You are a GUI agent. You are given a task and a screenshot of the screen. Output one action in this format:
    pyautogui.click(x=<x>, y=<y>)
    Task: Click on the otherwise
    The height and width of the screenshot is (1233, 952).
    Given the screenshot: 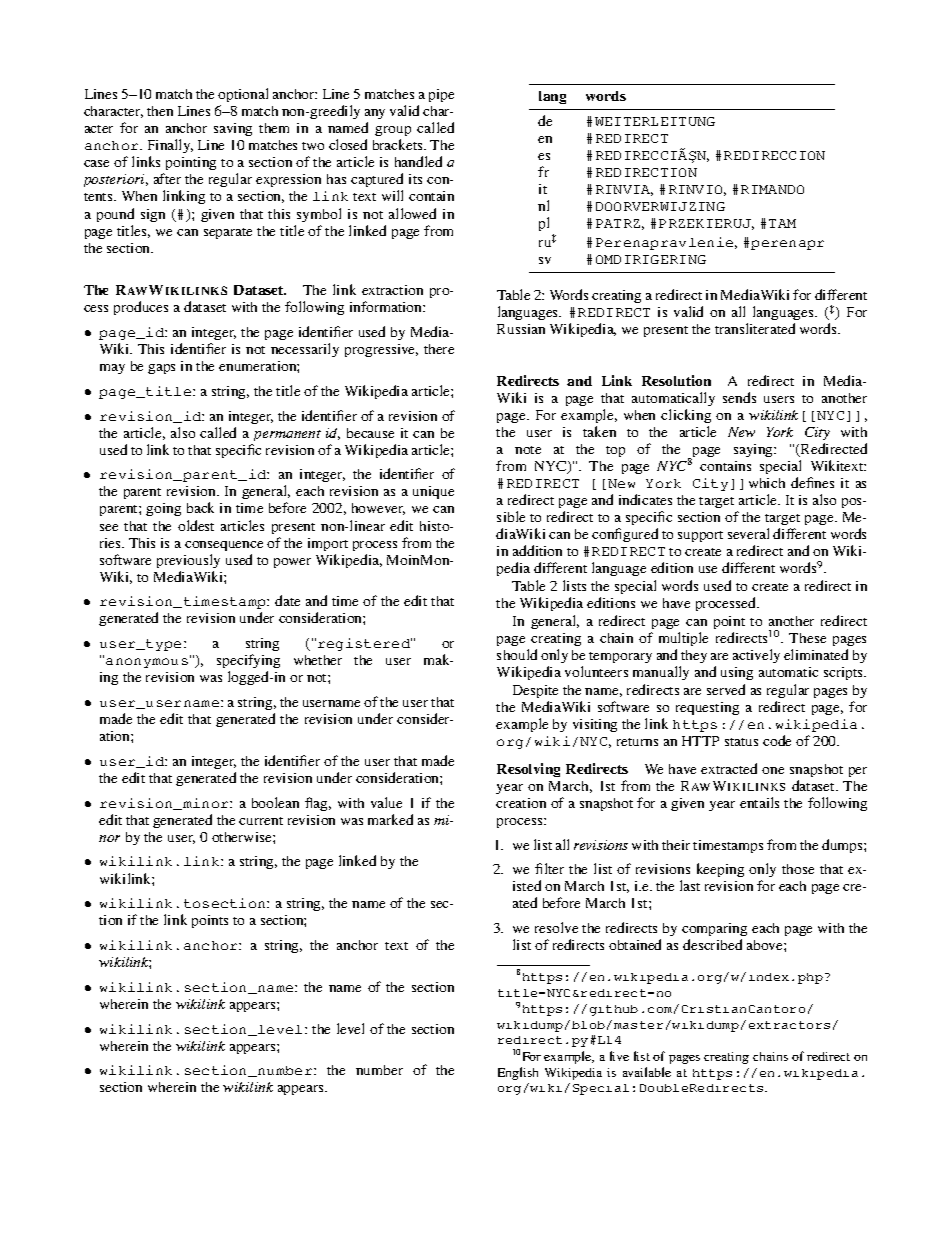 What is the action you would take?
    pyautogui.click(x=243, y=837)
